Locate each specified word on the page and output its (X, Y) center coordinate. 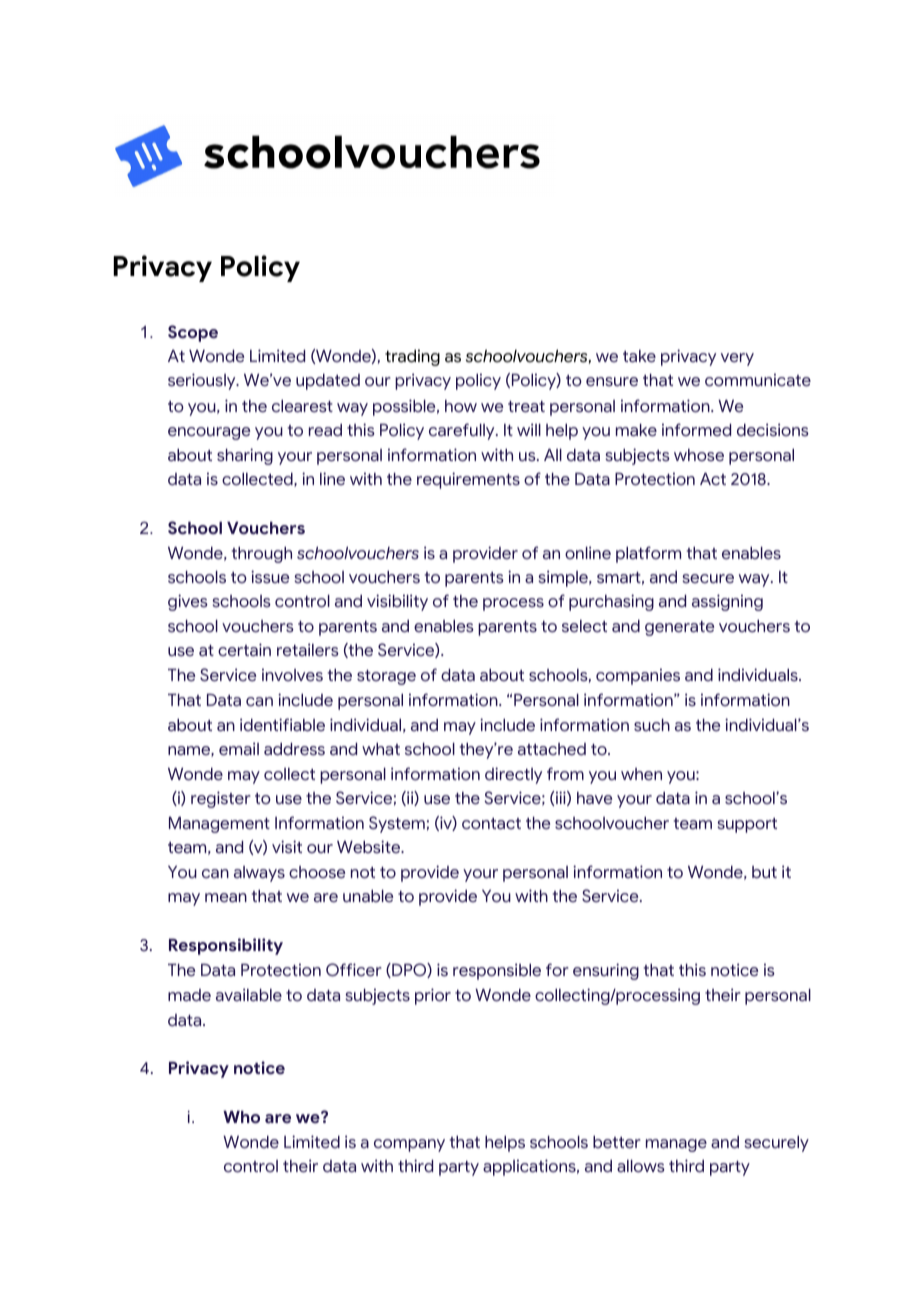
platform (648, 554)
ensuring (606, 971)
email (239, 749)
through (262, 555)
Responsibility (226, 946)
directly (513, 775)
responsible (497, 971)
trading (412, 357)
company (409, 1145)
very (737, 359)
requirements (468, 480)
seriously (203, 381)
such (652, 725)
